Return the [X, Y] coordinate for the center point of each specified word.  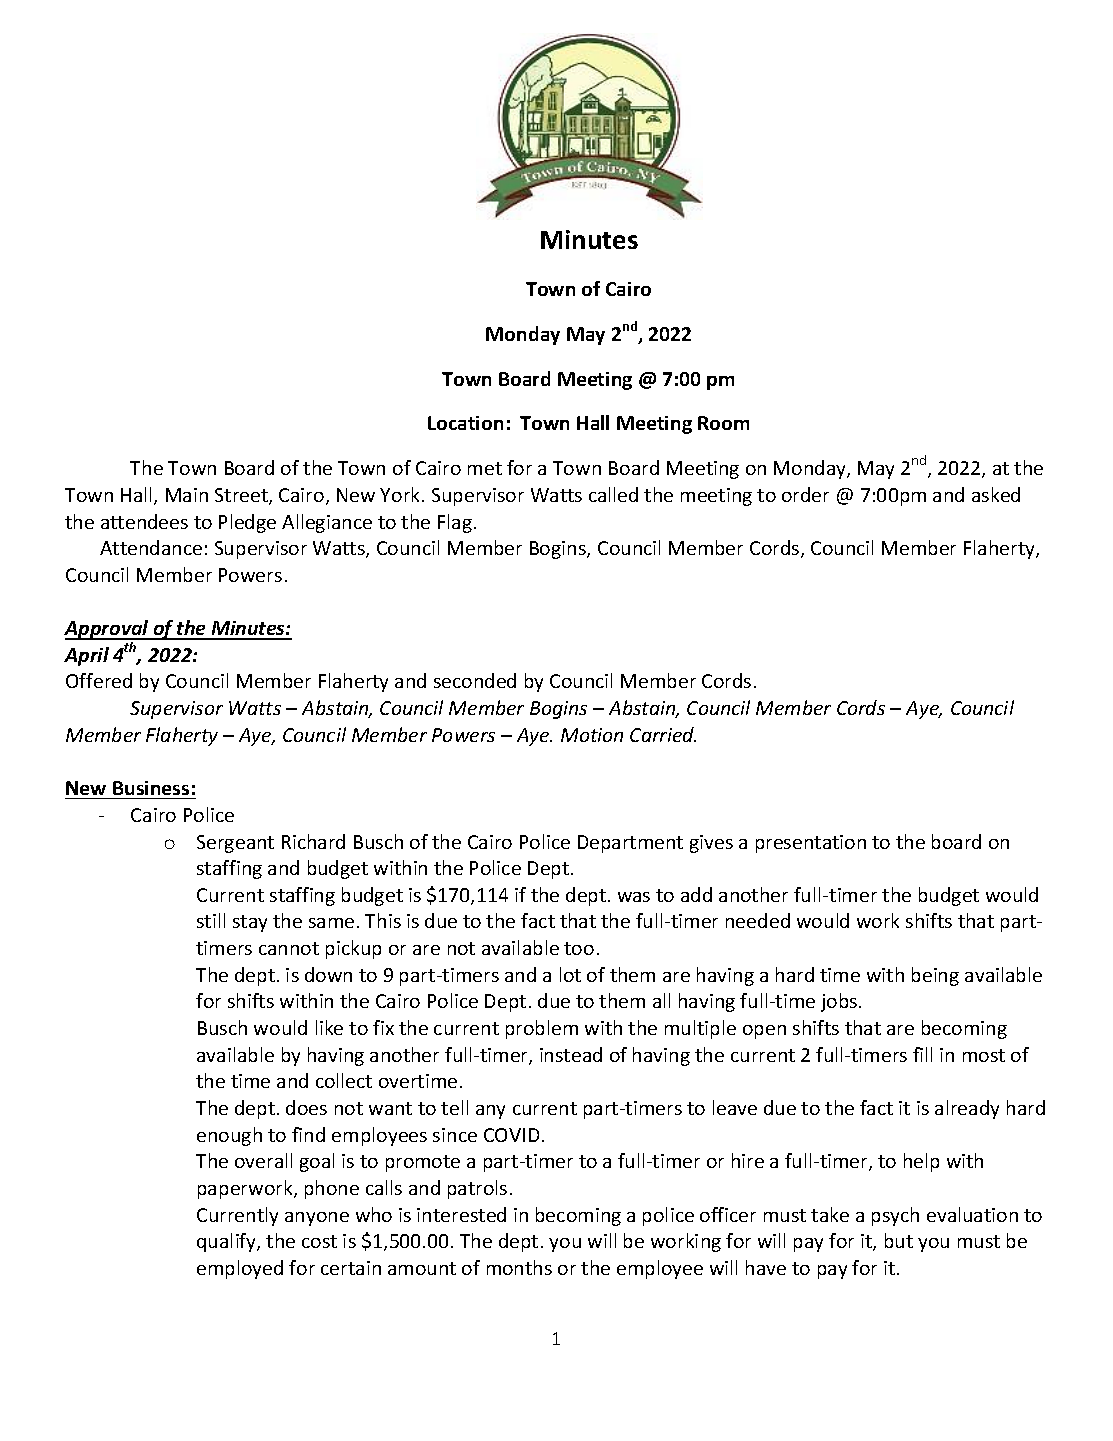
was [634, 897]
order [805, 494]
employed [240, 1269]
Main [187, 495]
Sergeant [235, 844]
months [519, 1267]
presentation [811, 844]
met [485, 468]
